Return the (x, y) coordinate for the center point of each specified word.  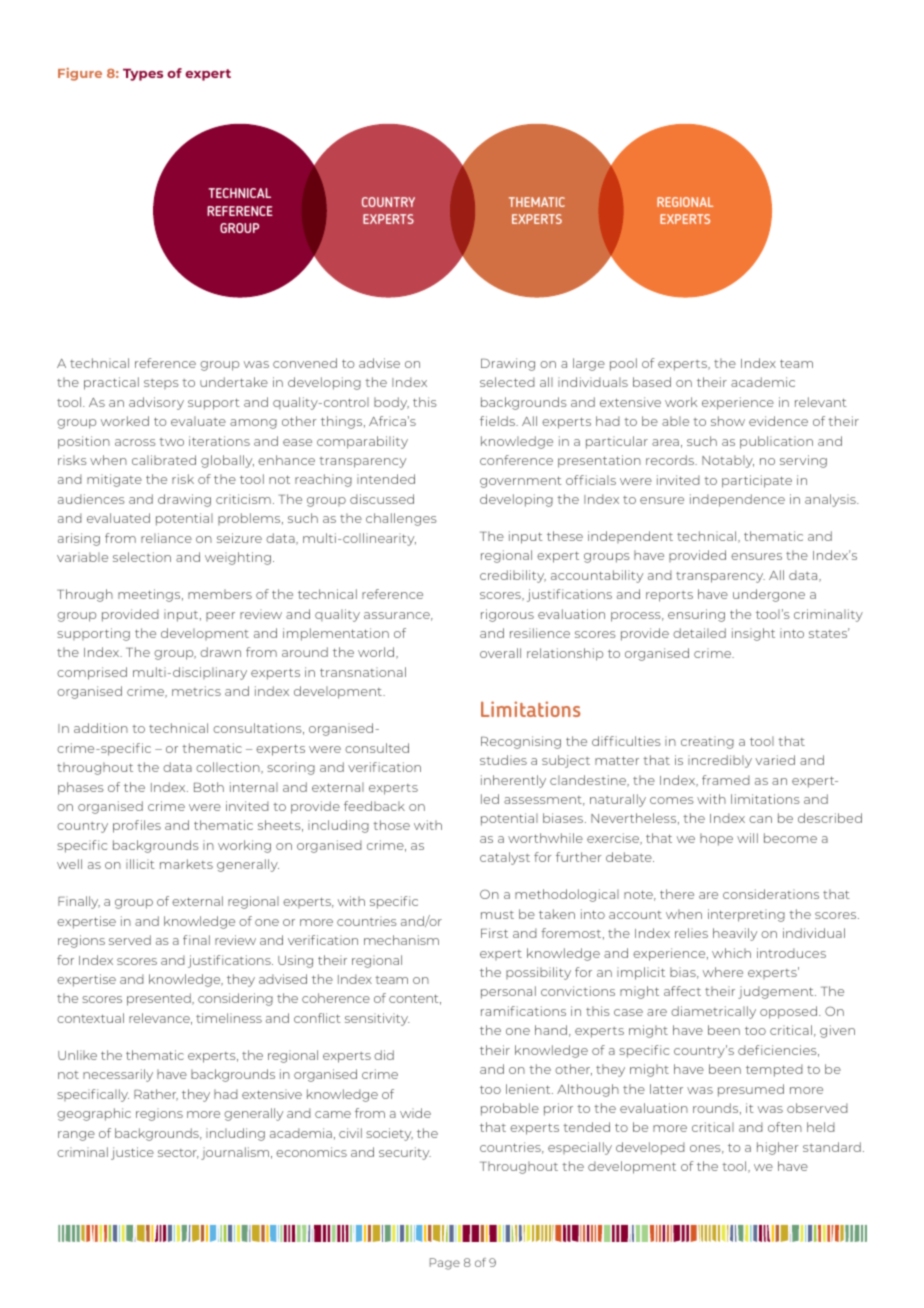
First (494, 933)
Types (143, 75)
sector (178, 1154)
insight (753, 634)
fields (499, 421)
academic (763, 382)
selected (507, 382)
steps (161, 384)
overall (500, 653)
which (731, 953)
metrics (196, 691)
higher (778, 1148)
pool (623, 364)
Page (445, 1264)
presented (160, 999)
